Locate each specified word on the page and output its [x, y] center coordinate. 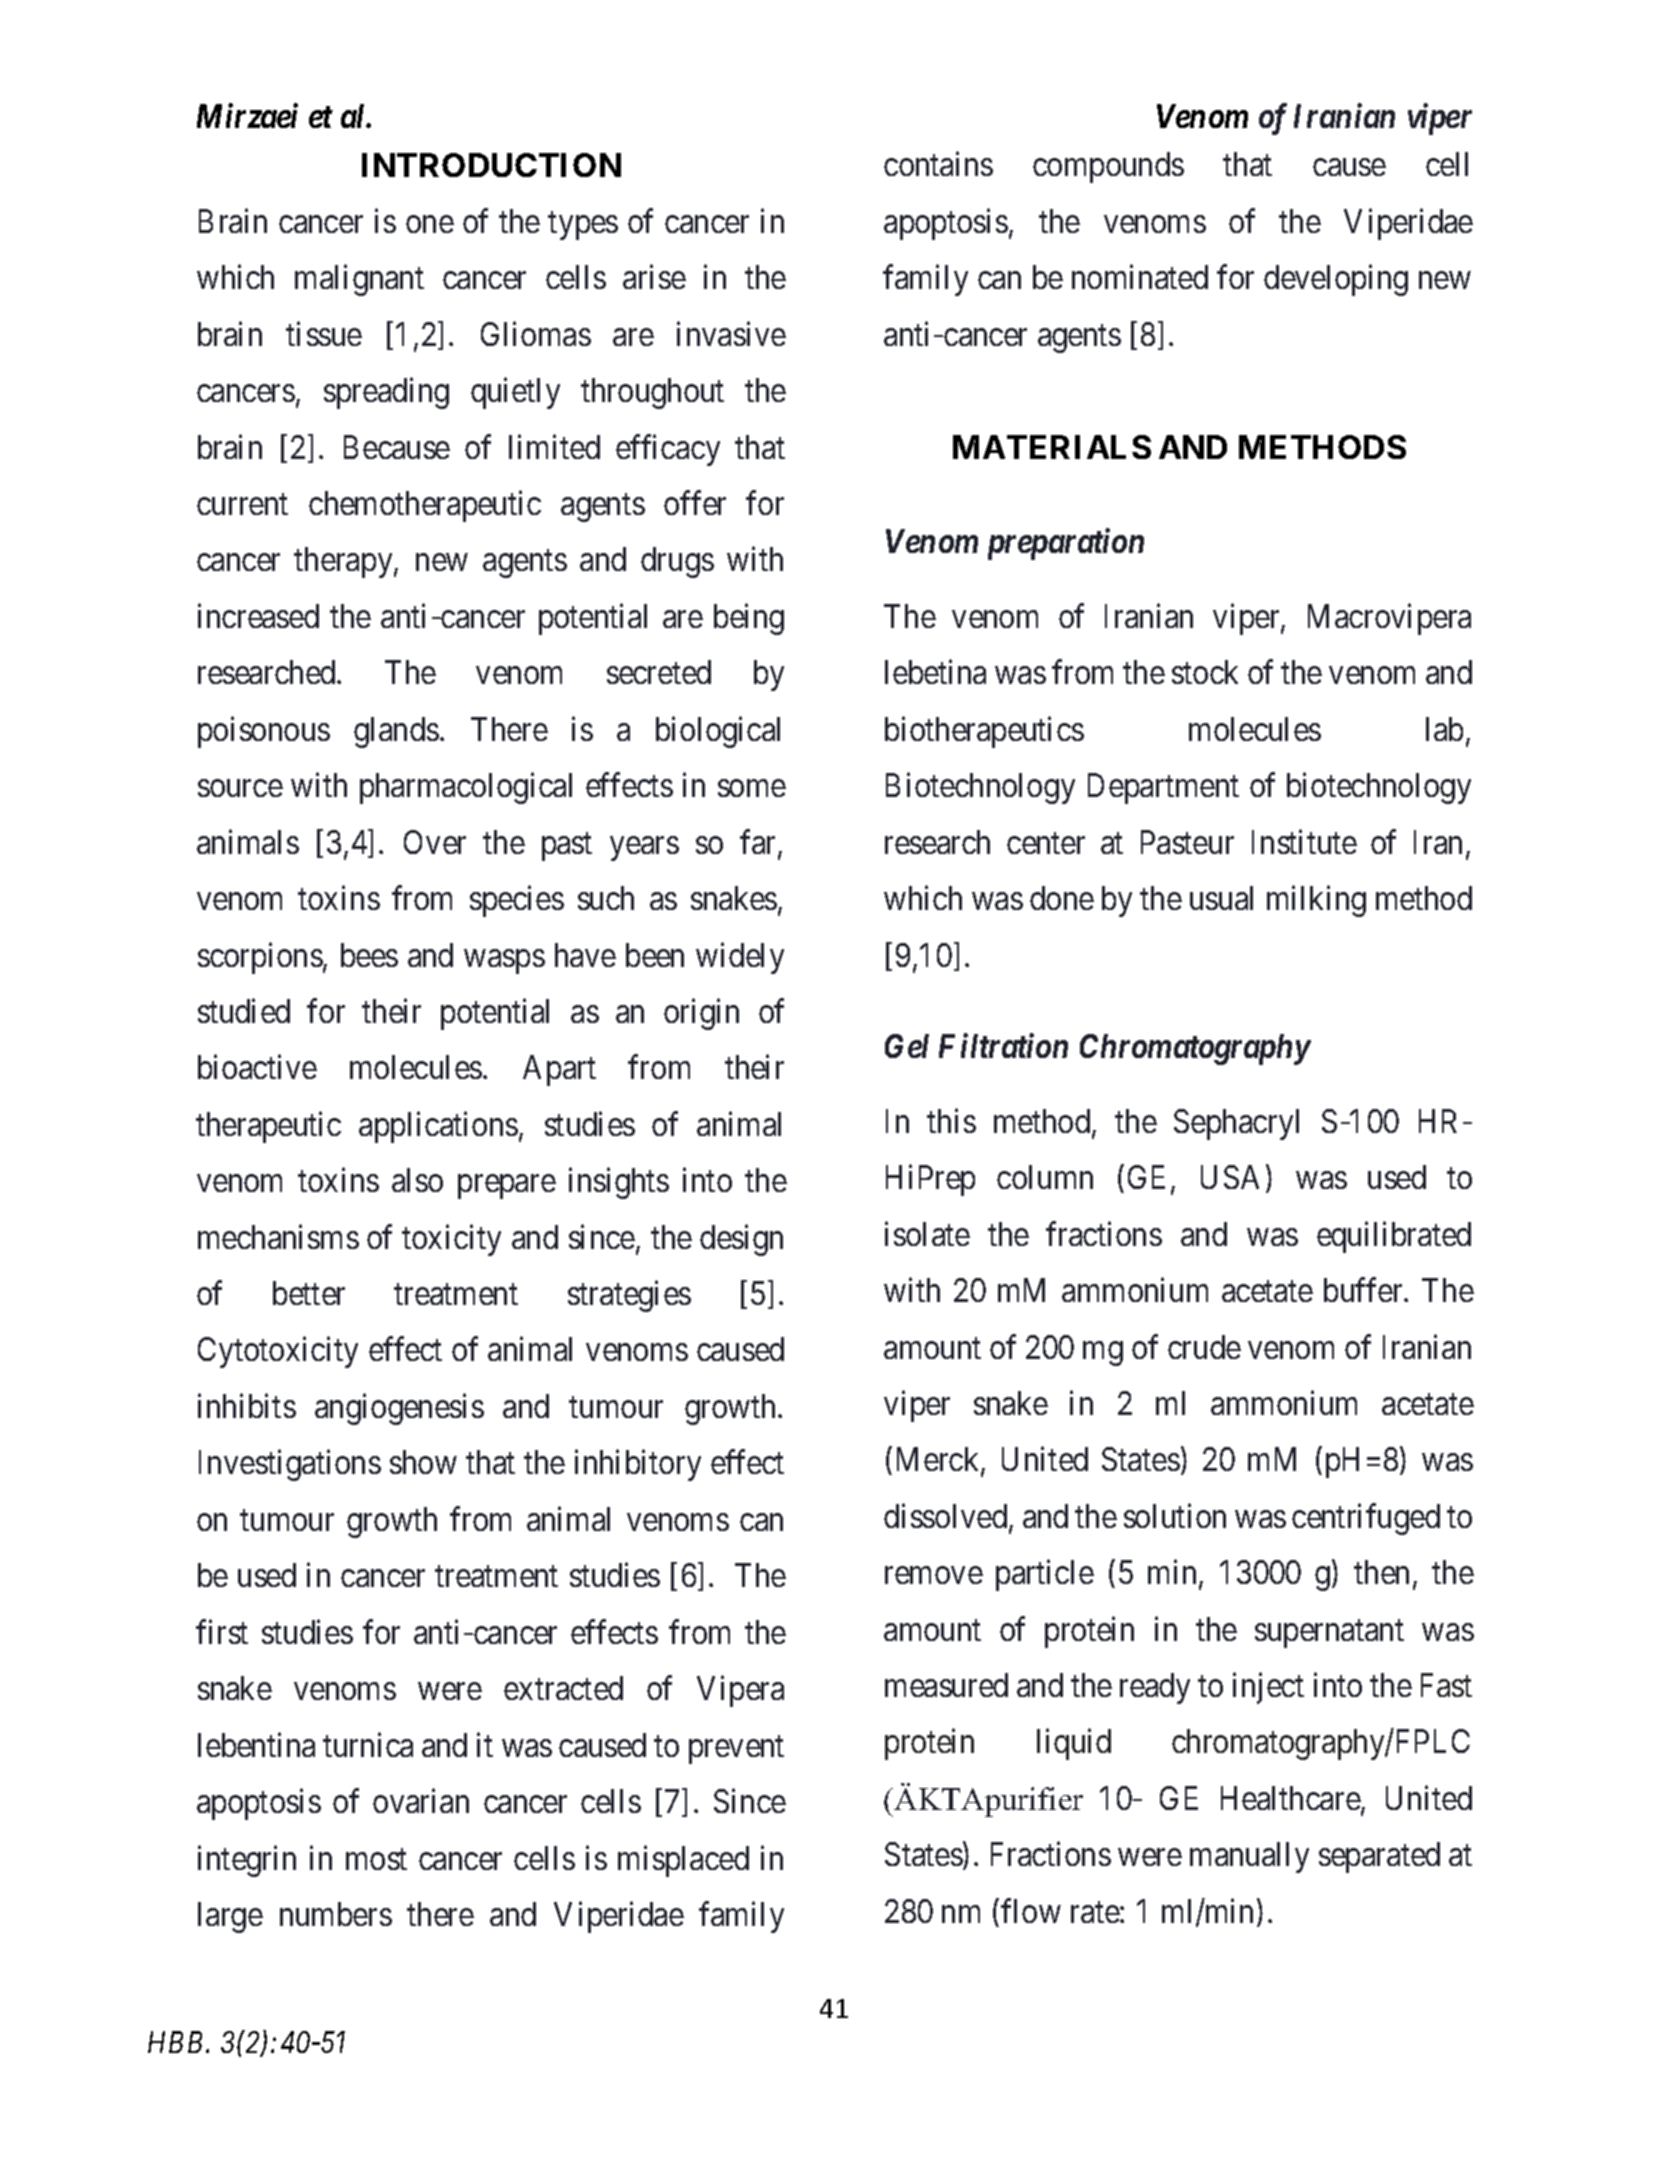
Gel [907, 1046]
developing [1336, 280]
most [376, 1859]
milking [1316, 901]
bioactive [257, 1067]
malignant [359, 280]
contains [938, 164]
